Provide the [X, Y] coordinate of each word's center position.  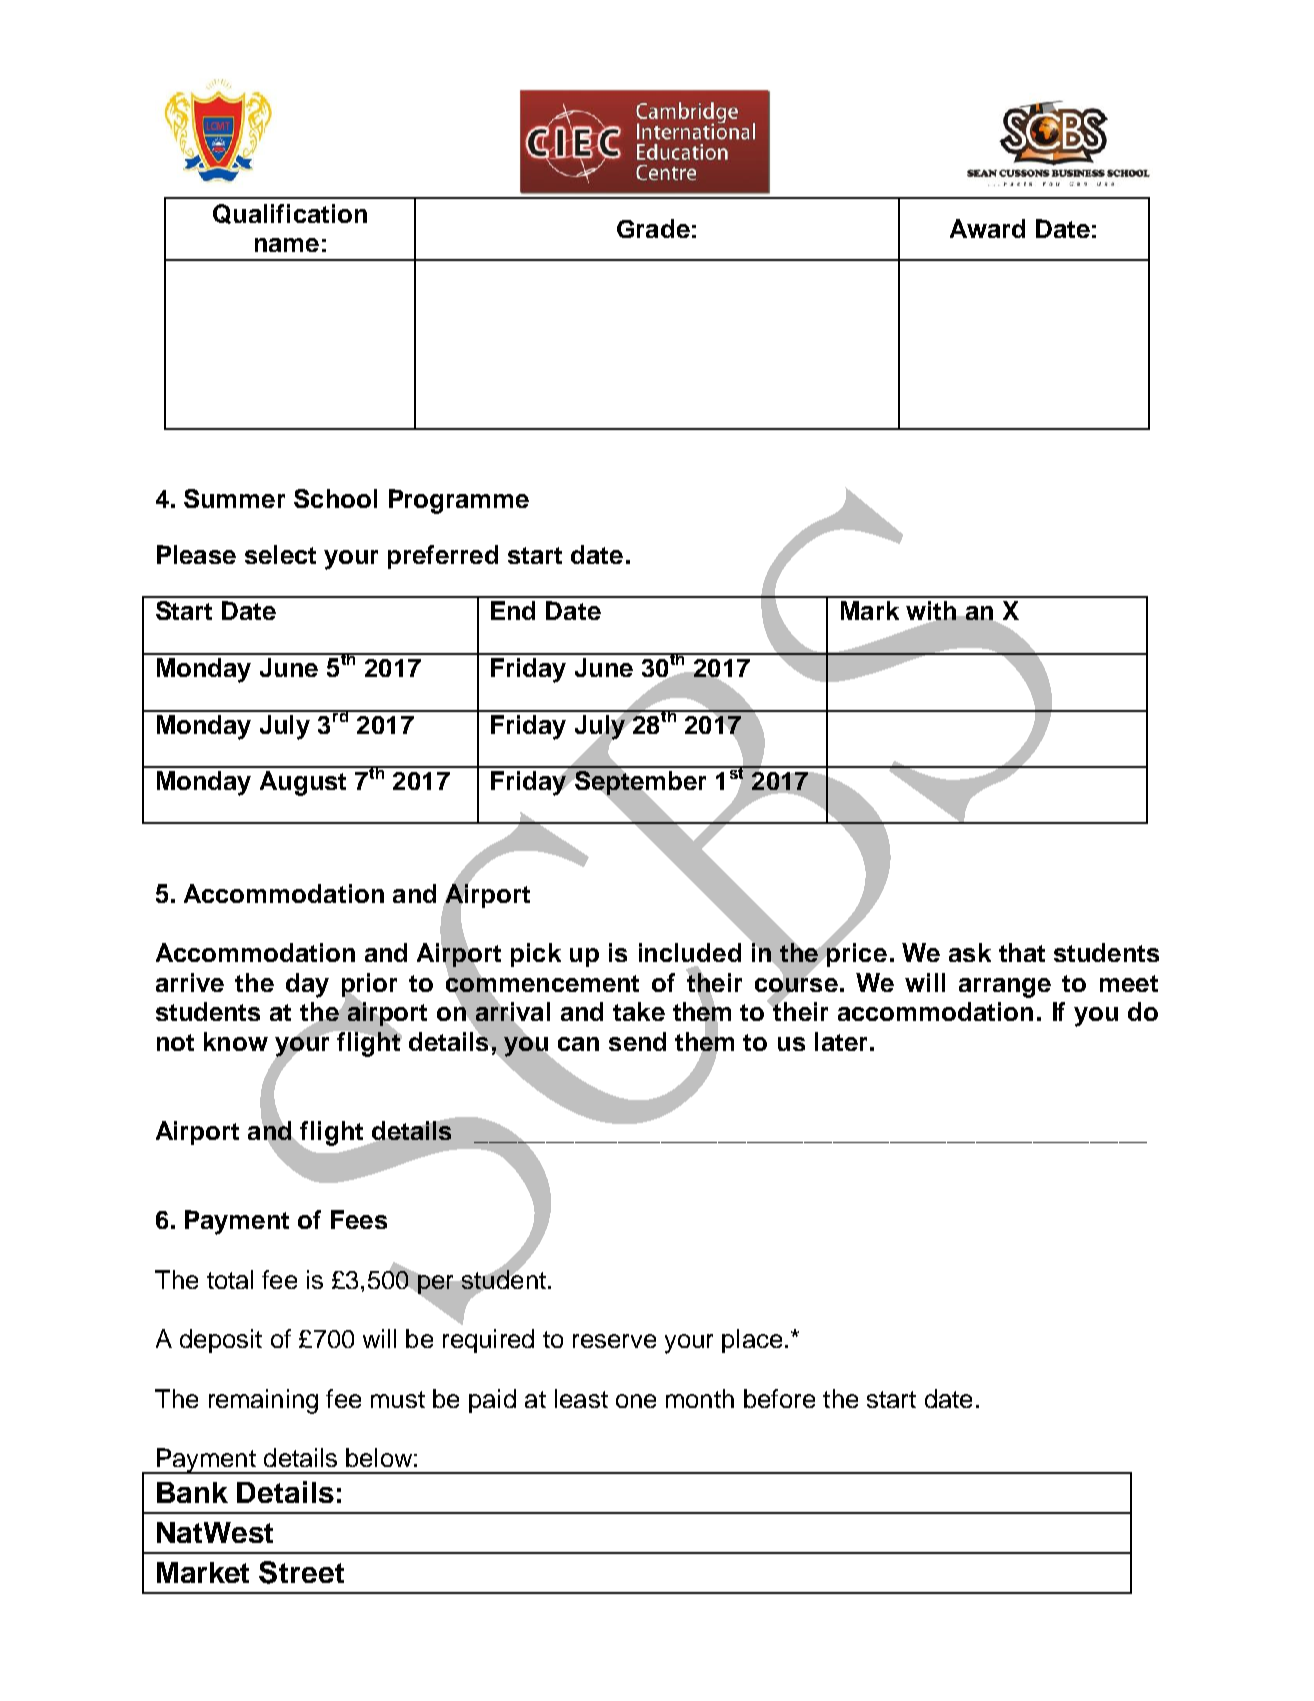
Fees [359, 1219]
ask [970, 952]
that [1022, 952]
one [636, 1401]
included [690, 952]
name [287, 245]
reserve [614, 1341]
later [841, 1041]
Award [987, 228]
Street [301, 1572]
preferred [443, 557]
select [280, 554]
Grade [653, 228]
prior [369, 986]
